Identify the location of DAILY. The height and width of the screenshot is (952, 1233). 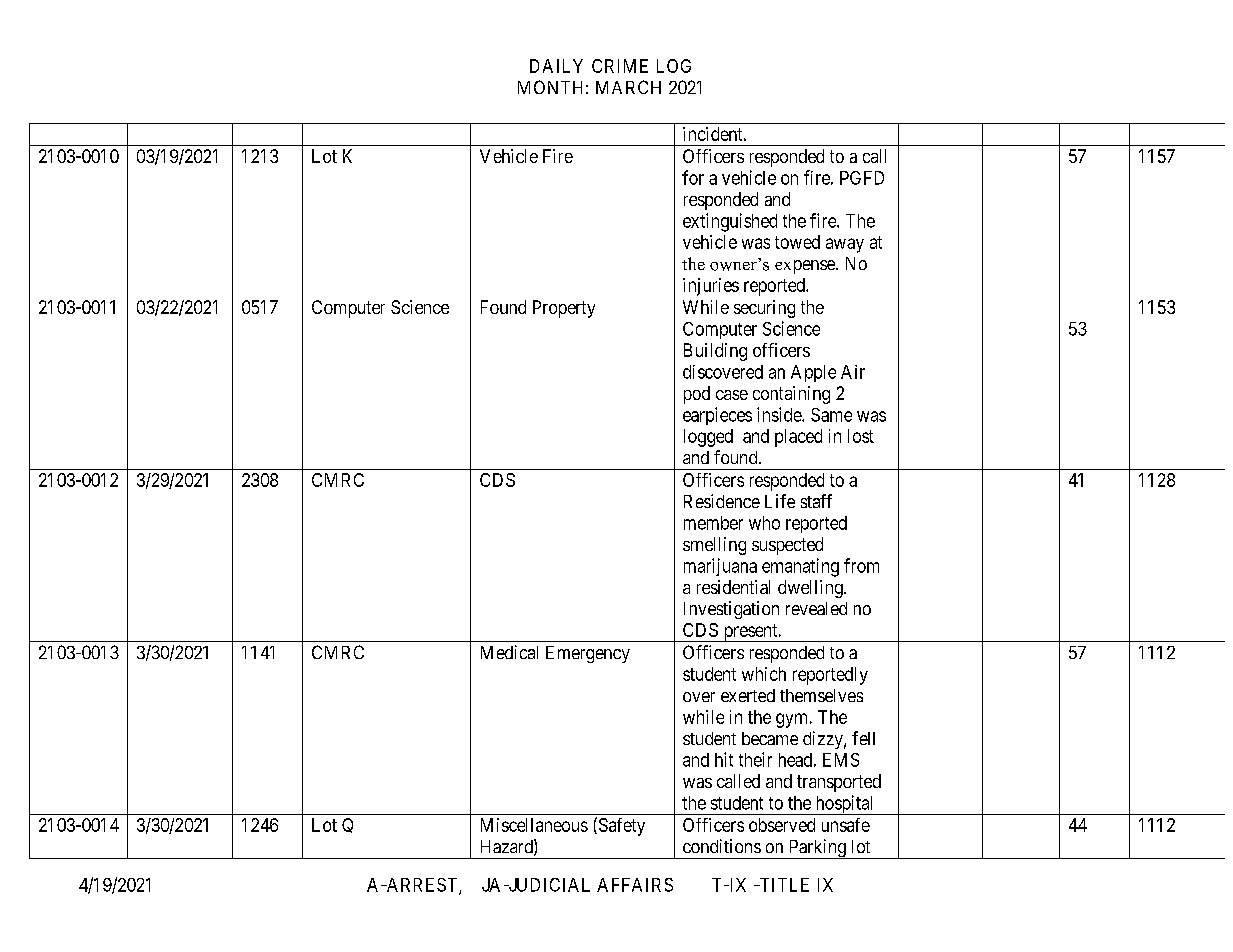
(556, 66).
